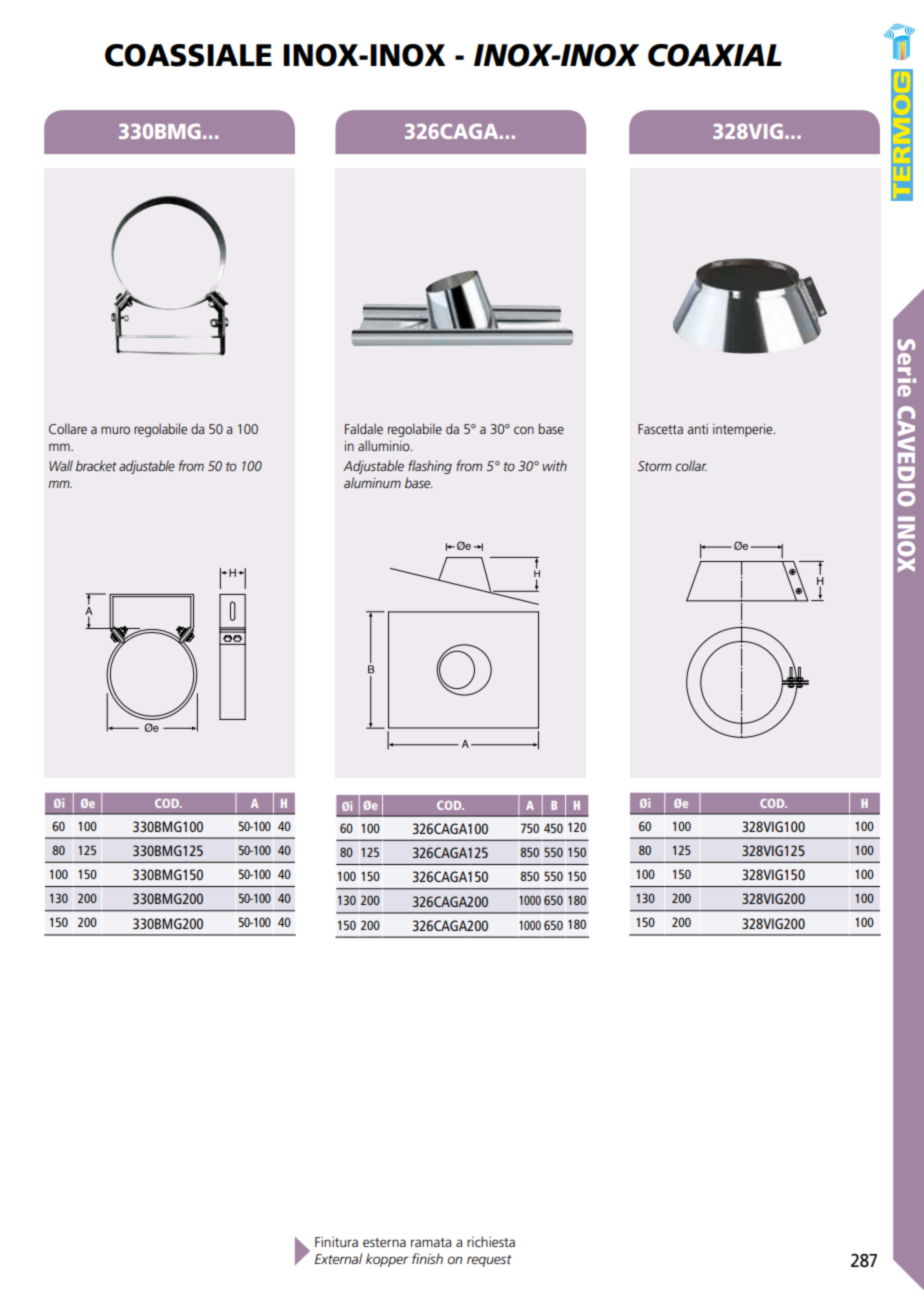 The height and width of the image is (1308, 924). Describe the element at coordinates (654, 466) in the image. I see `Storm` at that location.
